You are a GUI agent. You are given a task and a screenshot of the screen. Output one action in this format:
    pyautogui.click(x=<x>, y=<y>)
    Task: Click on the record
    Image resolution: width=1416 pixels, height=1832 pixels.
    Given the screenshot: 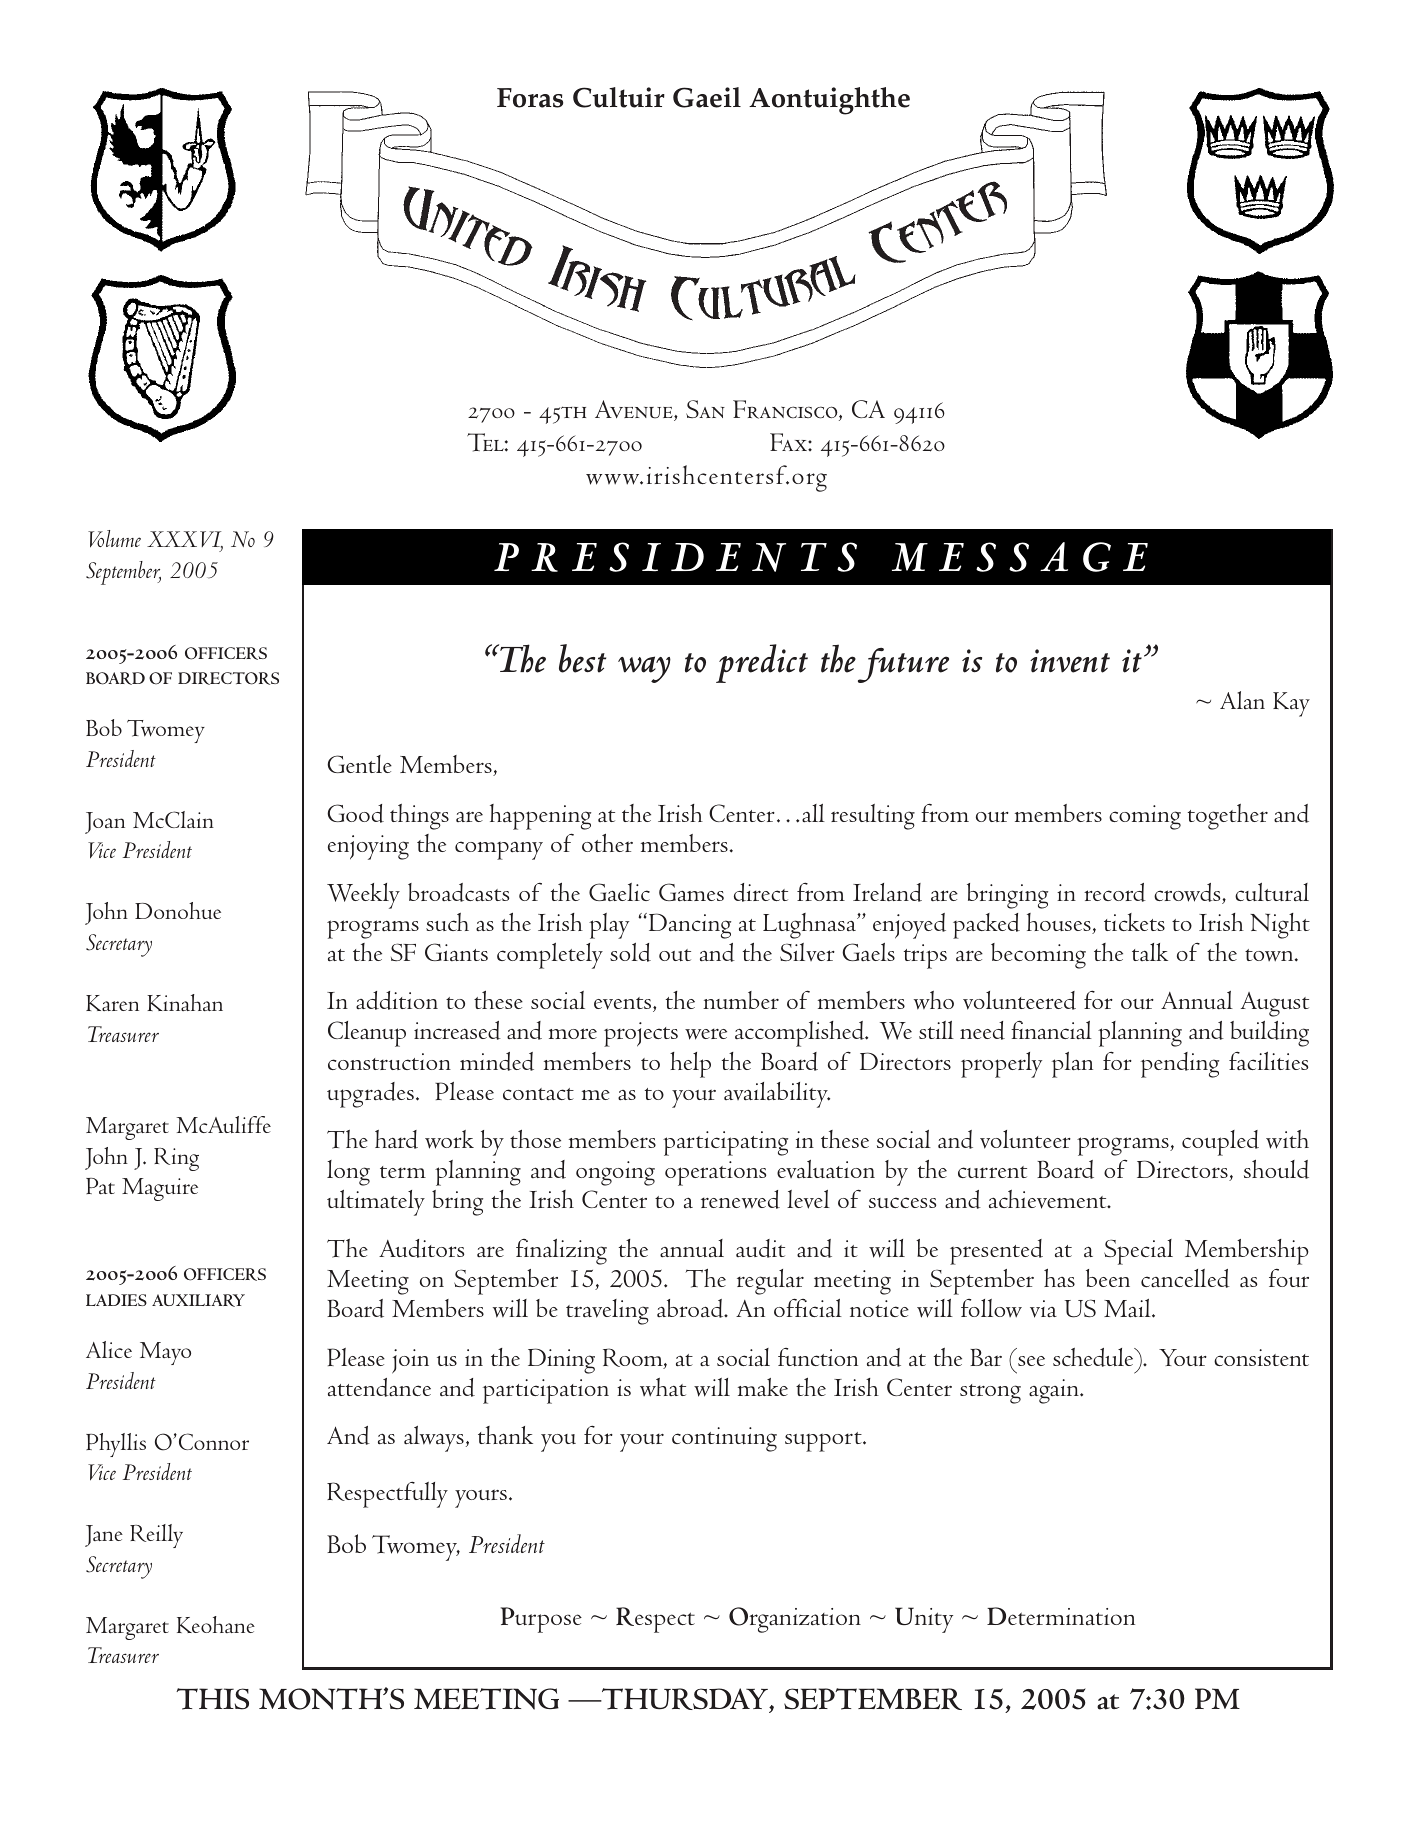 What is the action you would take?
    pyautogui.click(x=1115, y=892)
